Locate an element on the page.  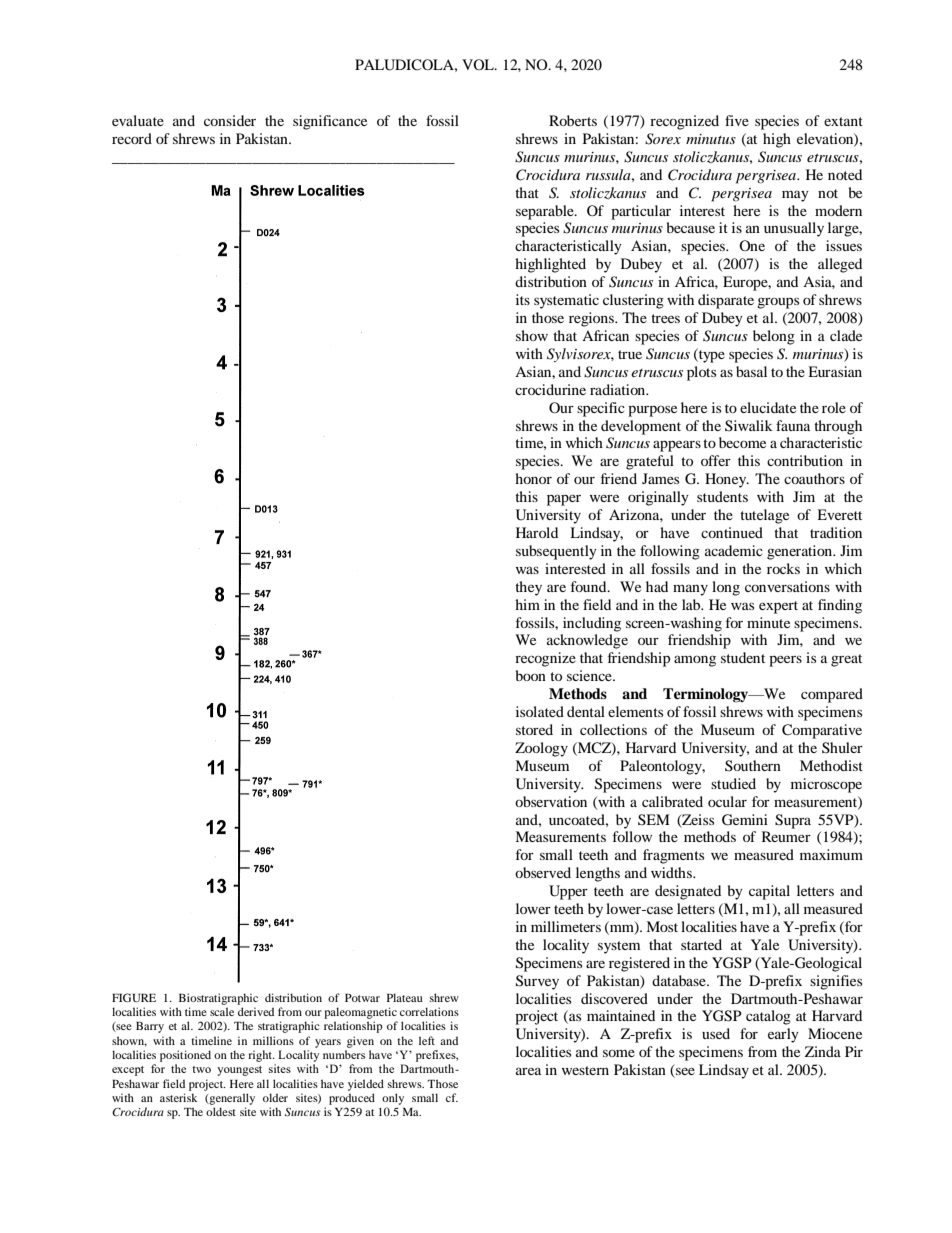
two is located at coordinates (201, 1069).
